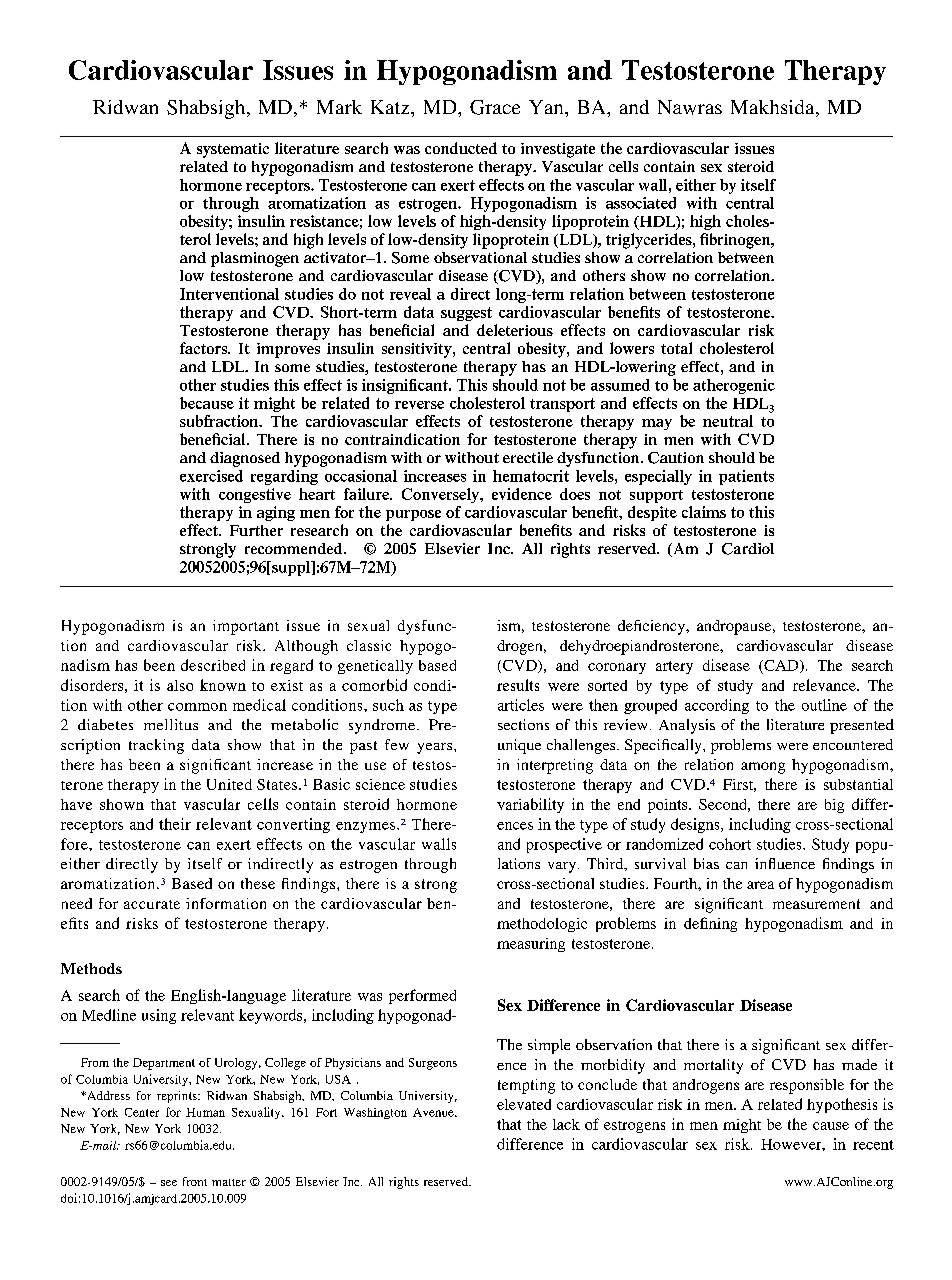 This document has width=952, height=1280. Describe the element at coordinates (436, 748) in the document. I see `years` at that location.
